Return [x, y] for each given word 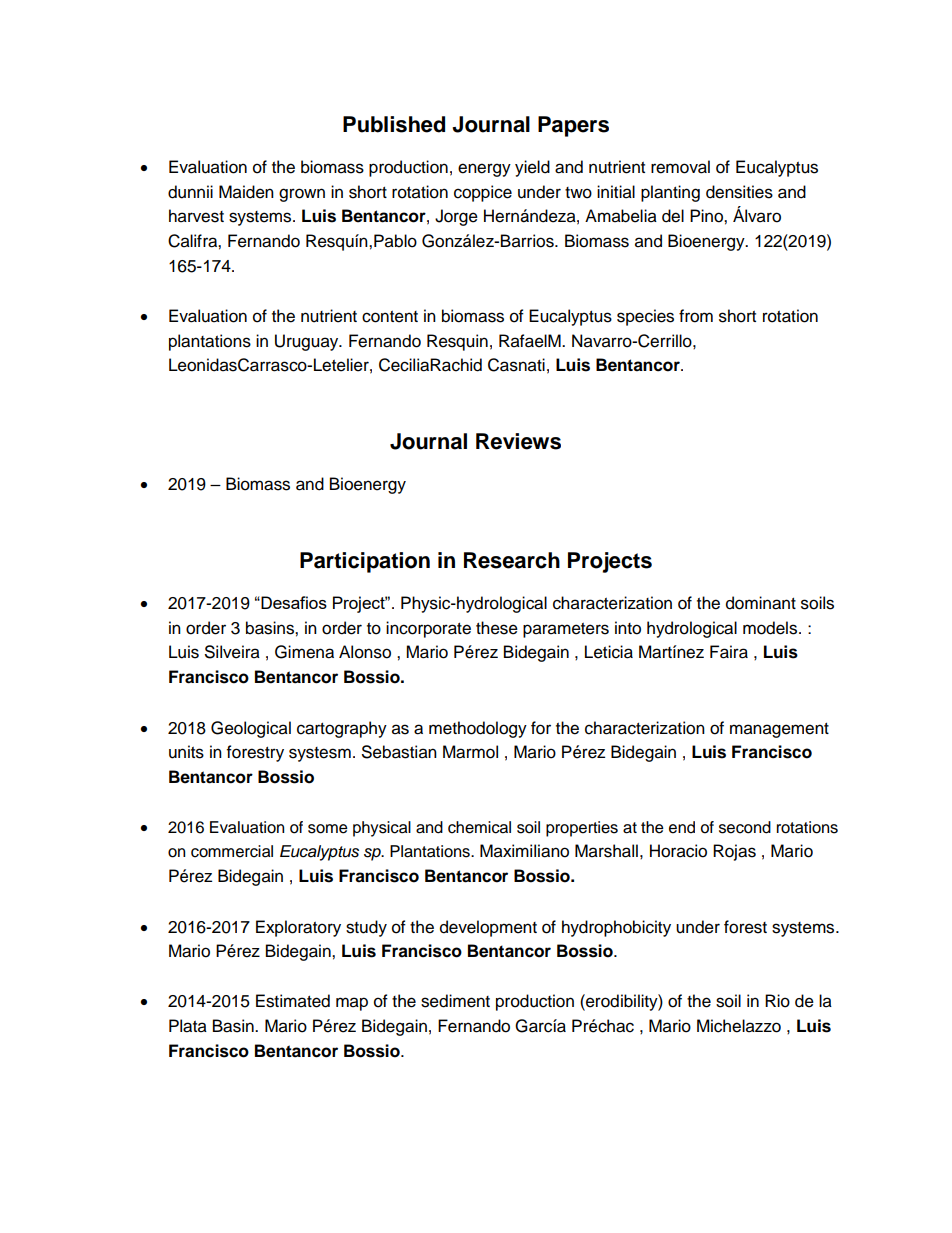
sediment [455, 1001]
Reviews [518, 441]
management [779, 730]
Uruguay [308, 342]
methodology [478, 729]
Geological [251, 729]
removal [680, 167]
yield [532, 168]
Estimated [293, 1001]
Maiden [246, 192]
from [696, 316]
